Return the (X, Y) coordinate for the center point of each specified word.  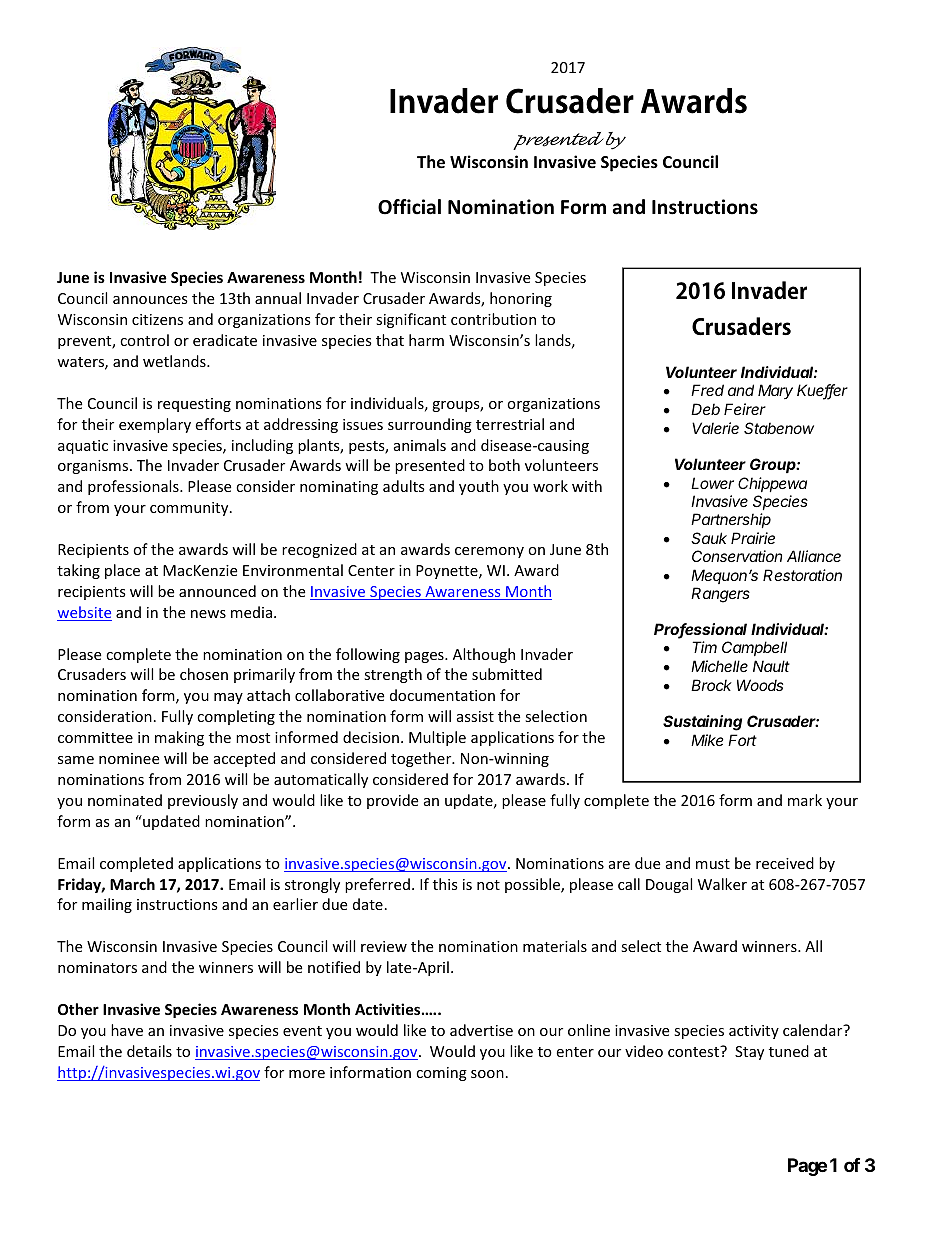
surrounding (430, 425)
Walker (722, 884)
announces (150, 300)
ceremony (489, 552)
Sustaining (702, 723)
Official (409, 207)
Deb (705, 409)
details (149, 1051)
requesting (194, 405)
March (132, 884)
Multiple (437, 738)
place (122, 571)
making (179, 738)
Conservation (737, 556)
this (445, 884)
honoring (521, 299)
